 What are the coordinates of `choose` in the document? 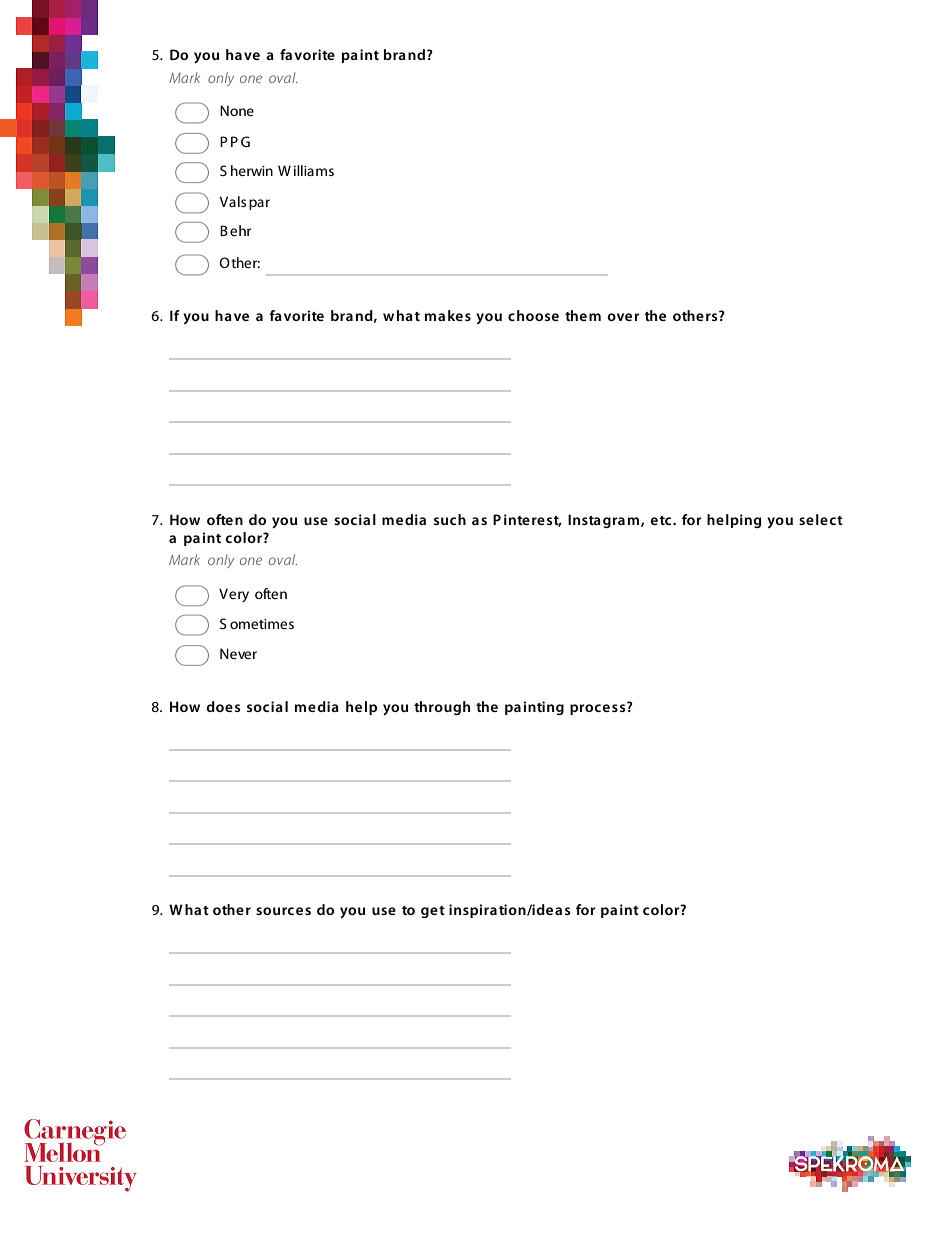 It's located at (533, 315).
